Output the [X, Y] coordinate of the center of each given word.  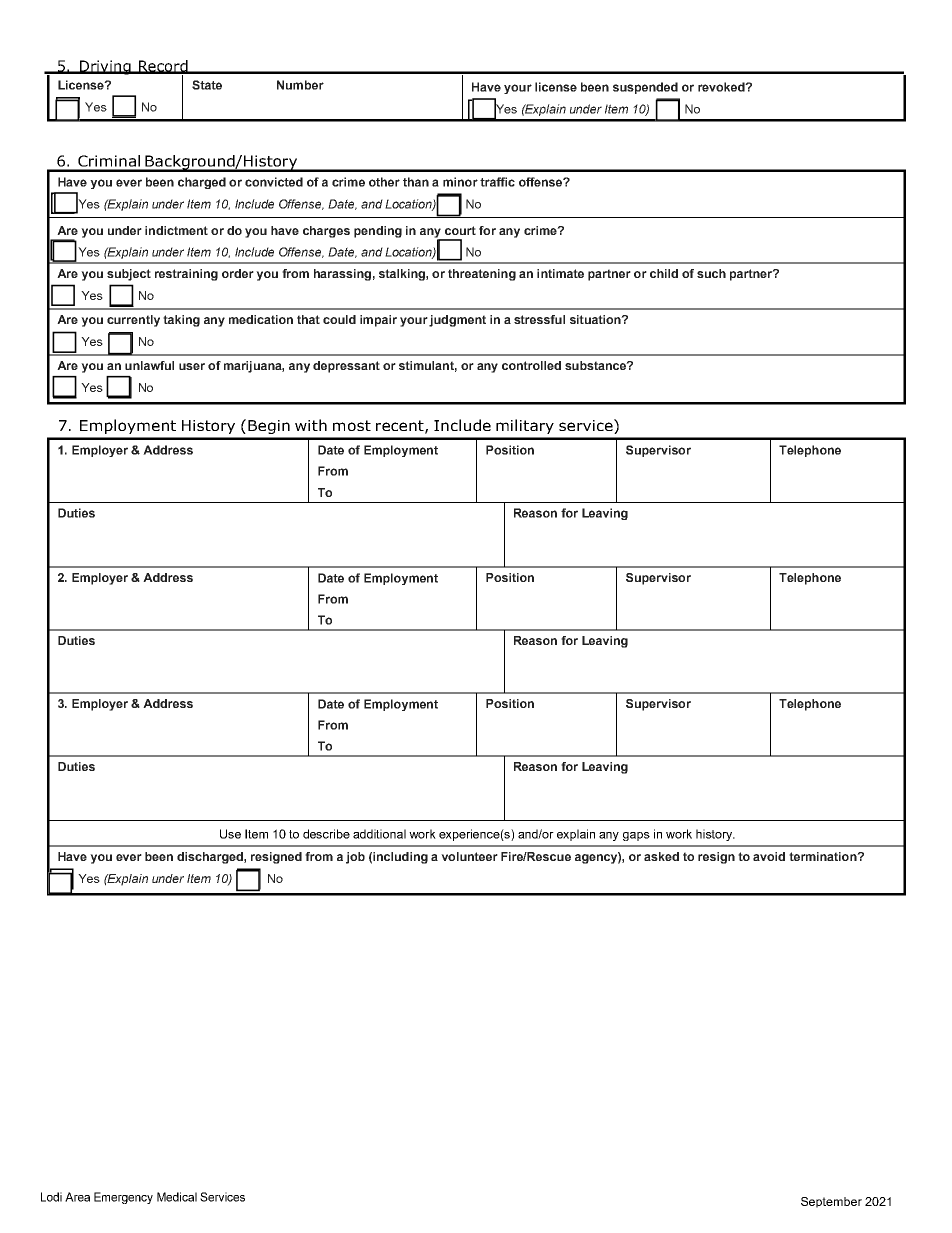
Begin [269, 427]
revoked [722, 87]
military [525, 426]
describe [326, 834]
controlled [531, 365]
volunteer [469, 856]
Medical [177, 1197]
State [207, 85]
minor [460, 182]
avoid [769, 856]
